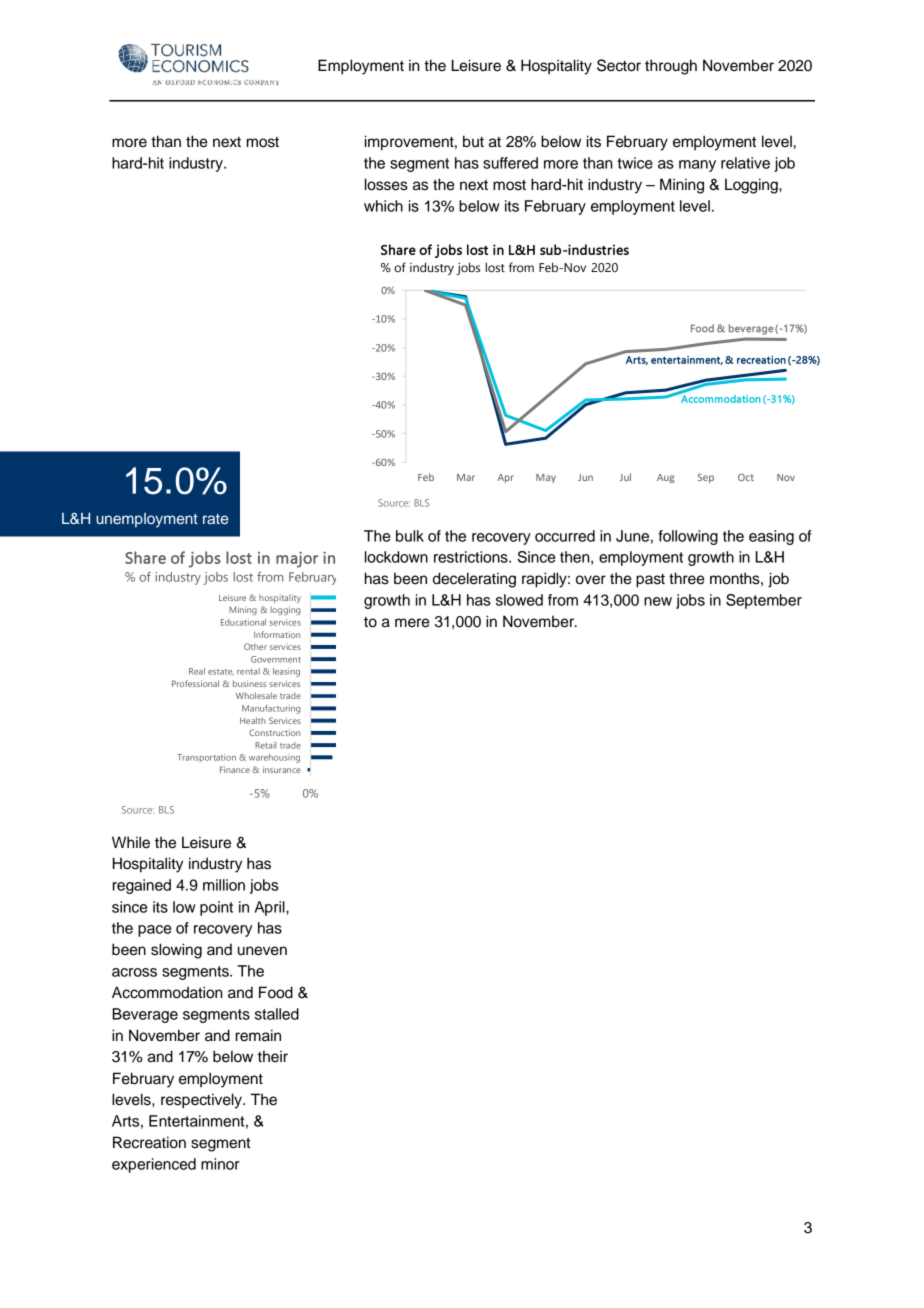 The height and width of the screenshot is (1308, 924). What do you see at coordinates (215, 519) in the screenshot?
I see `rate` at bounding box center [215, 519].
